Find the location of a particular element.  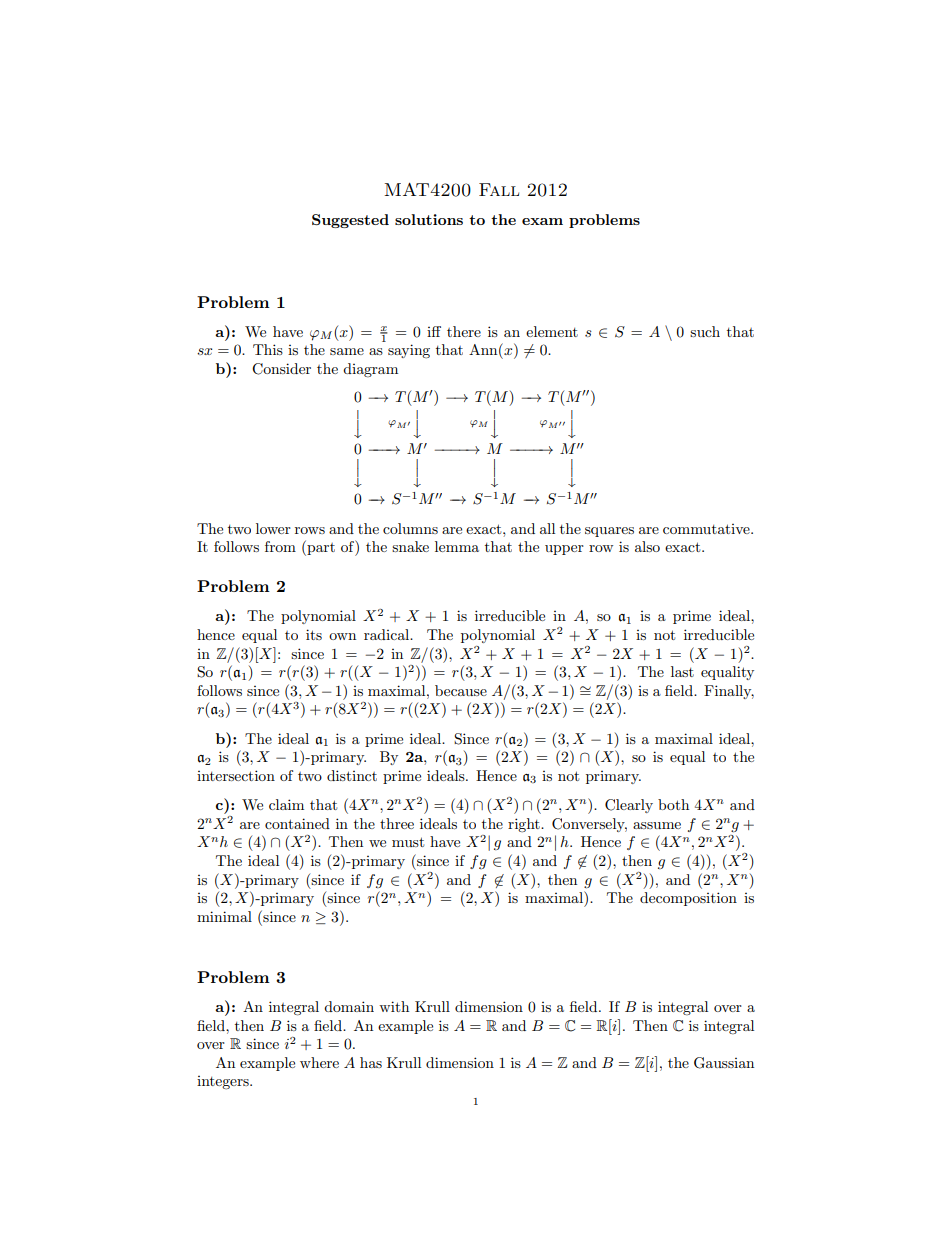

solutions is located at coordinates (429, 219).
